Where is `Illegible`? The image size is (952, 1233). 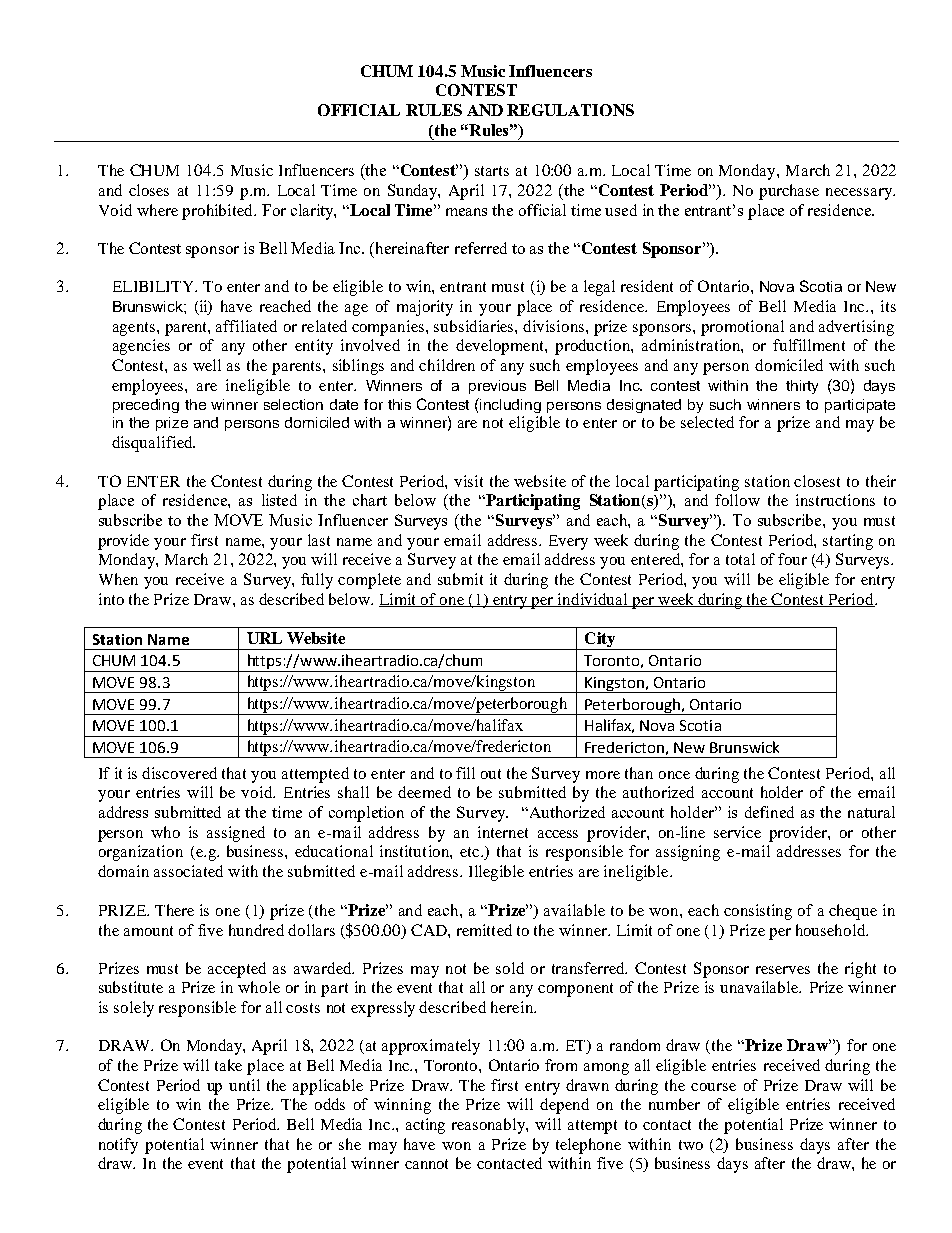
Illegible is located at coordinates (496, 873).
